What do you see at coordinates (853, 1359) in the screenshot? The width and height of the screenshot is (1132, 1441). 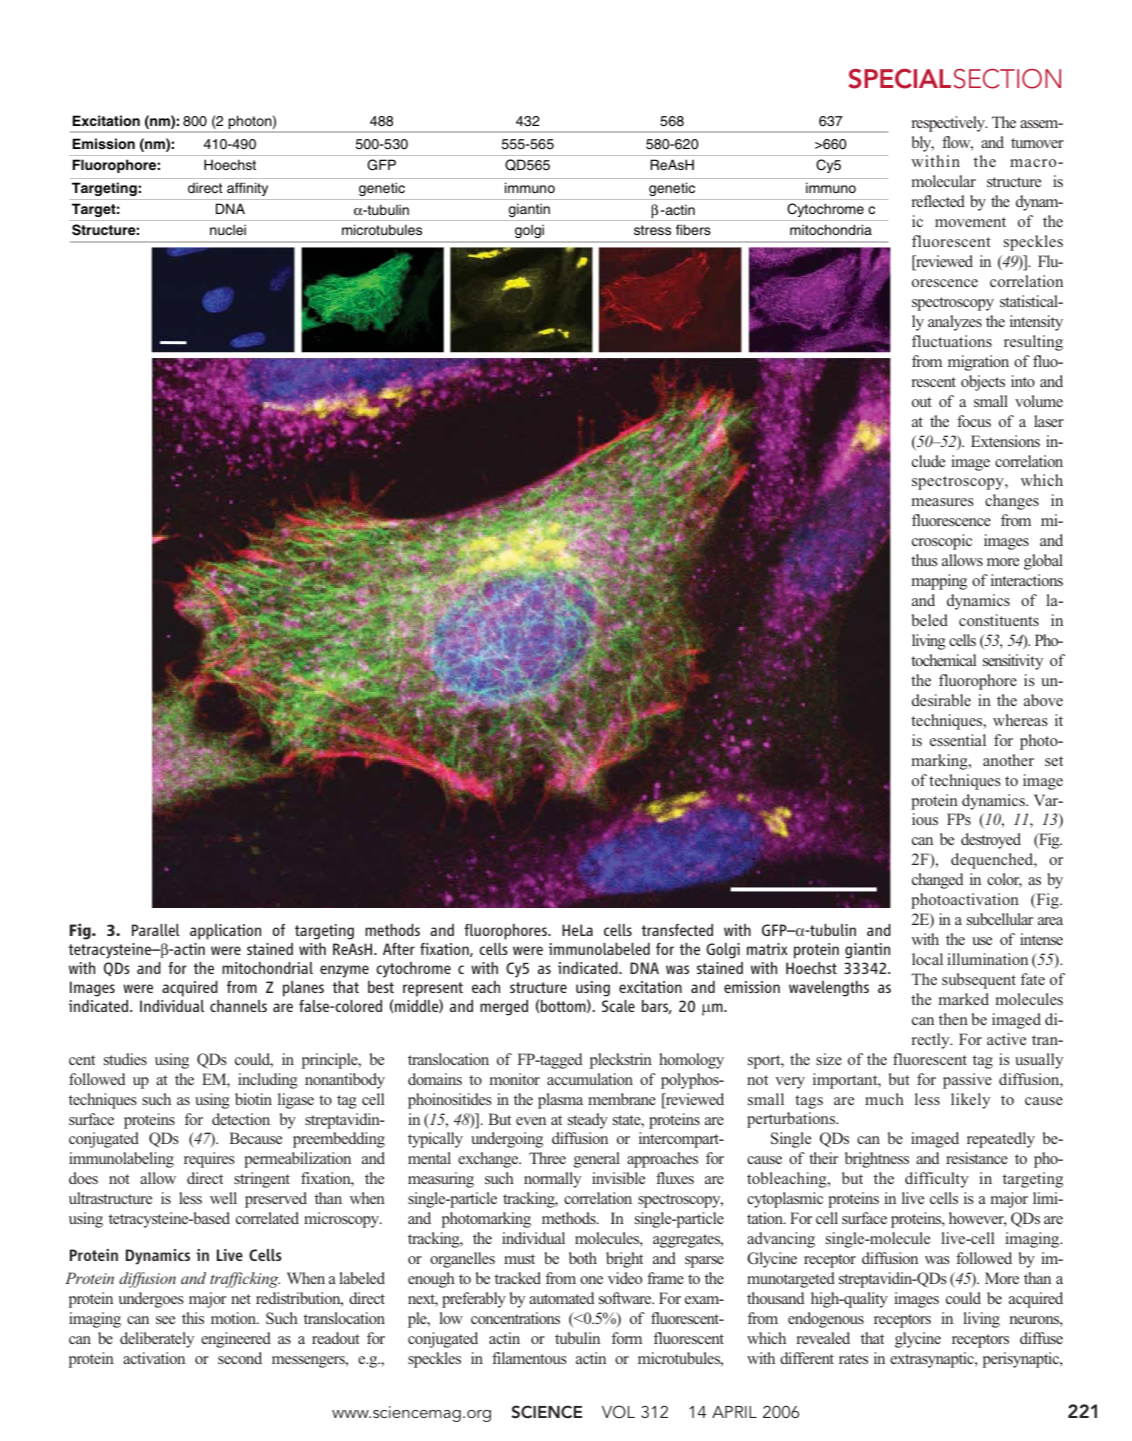 I see `rates` at bounding box center [853, 1359].
